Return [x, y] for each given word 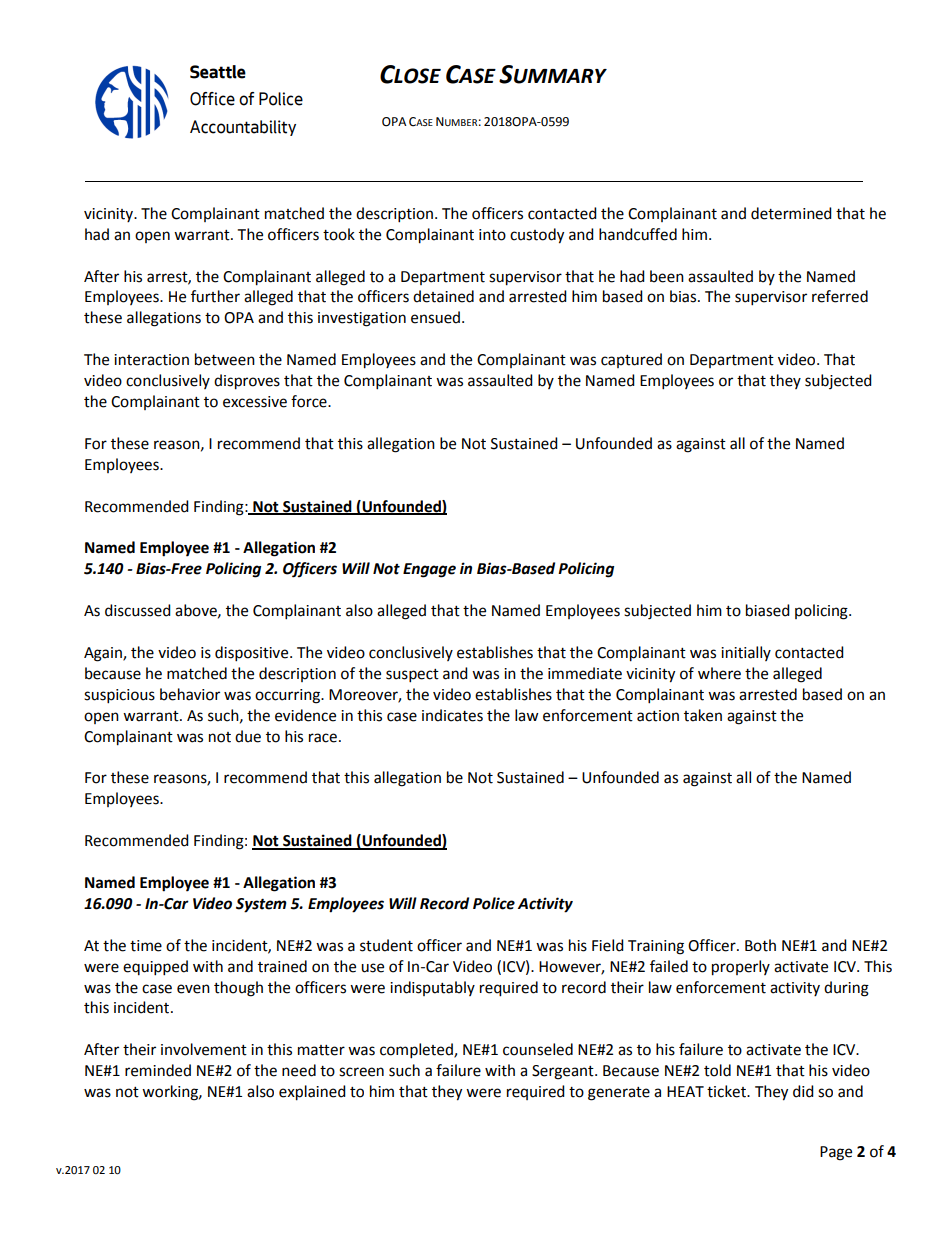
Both [760, 945]
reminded [158, 1070]
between [225, 359]
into [492, 235]
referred [840, 296]
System [261, 905]
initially [746, 653]
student [386, 945]
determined [791, 213]
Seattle [218, 72]
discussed [138, 610]
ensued [435, 317]
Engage [429, 570]
